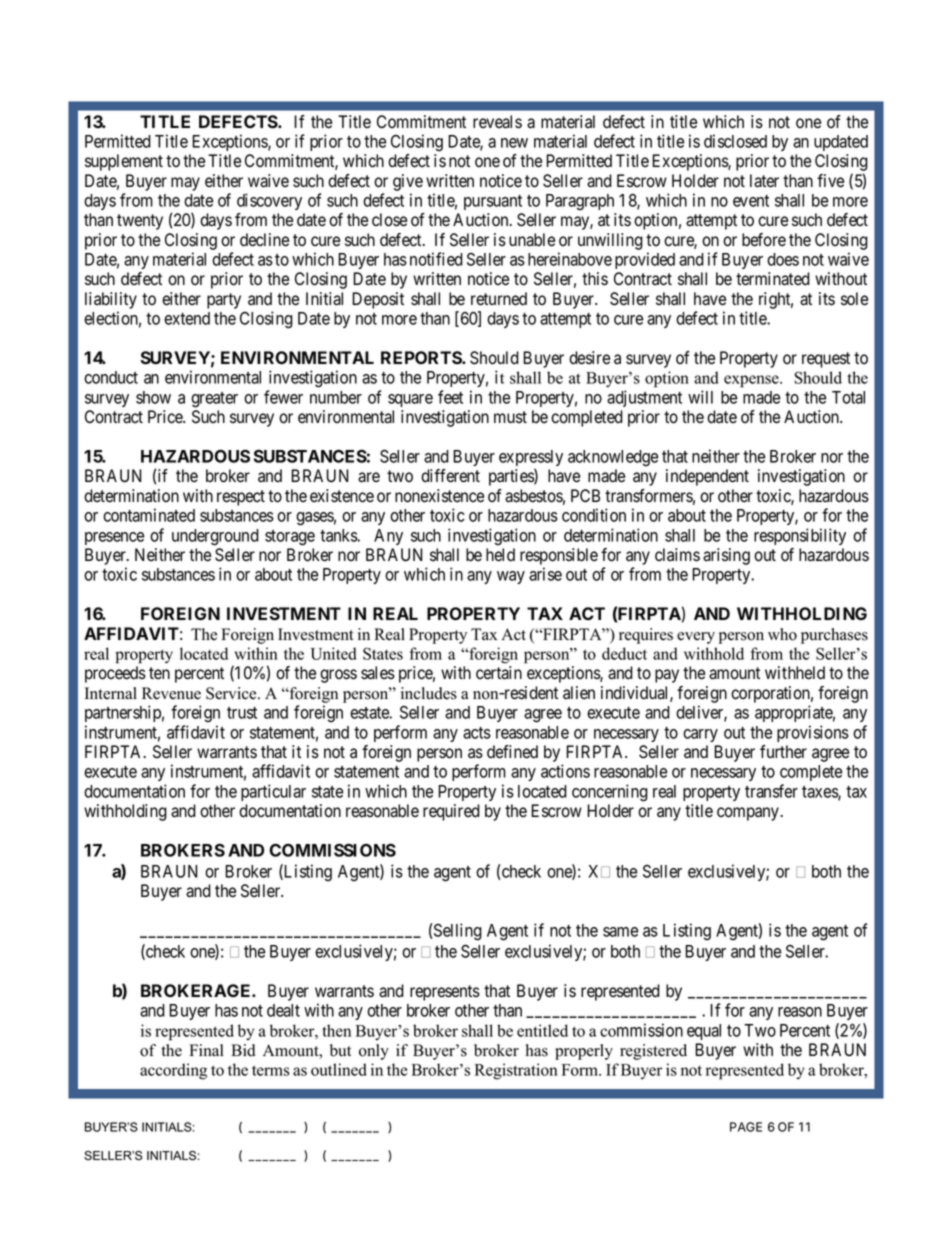  What do you see at coordinates (124, 162) in the screenshot?
I see `supplement` at bounding box center [124, 162].
